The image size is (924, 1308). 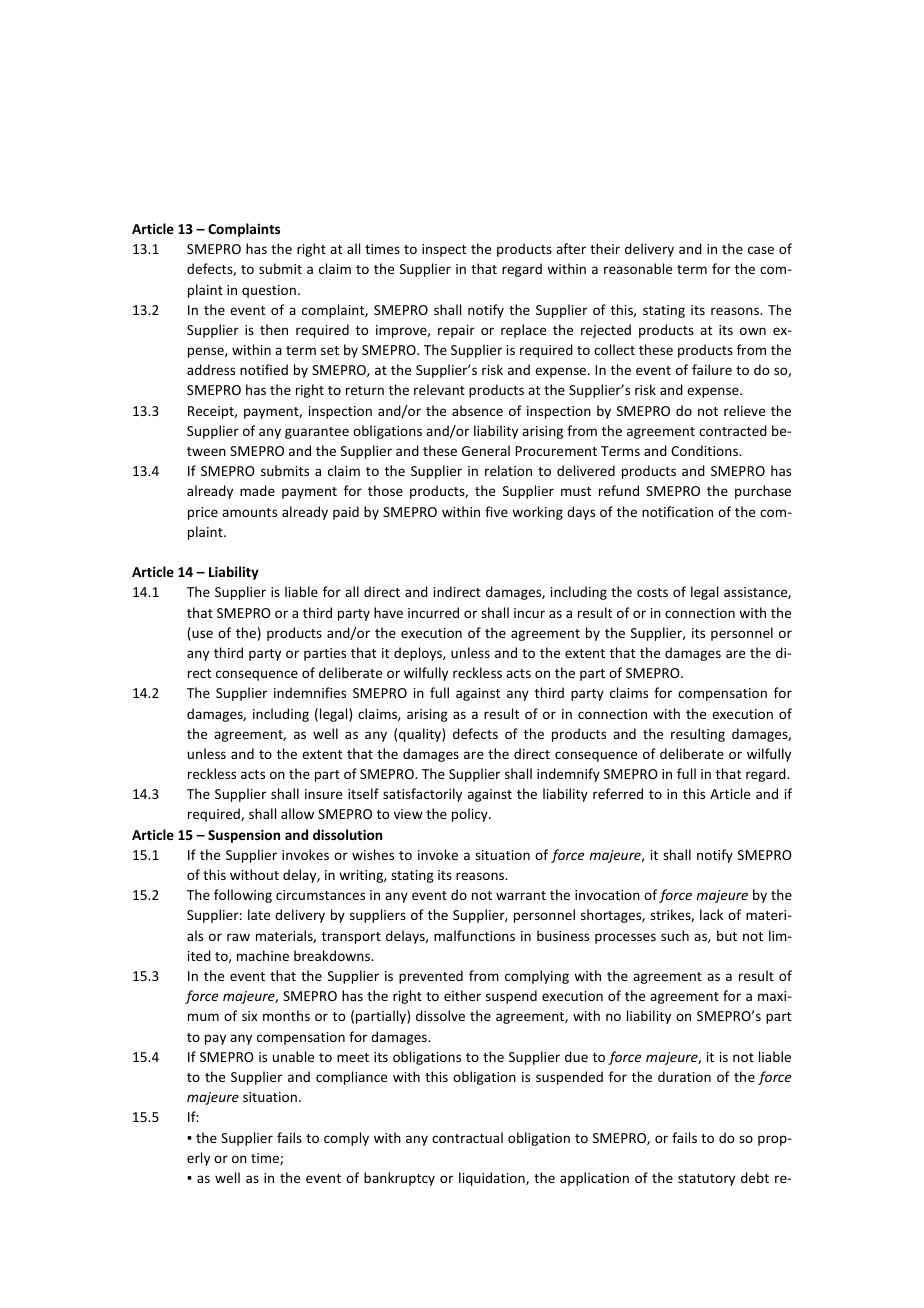 What do you see at coordinates (293, 1056) in the image?
I see `unable` at bounding box center [293, 1056].
